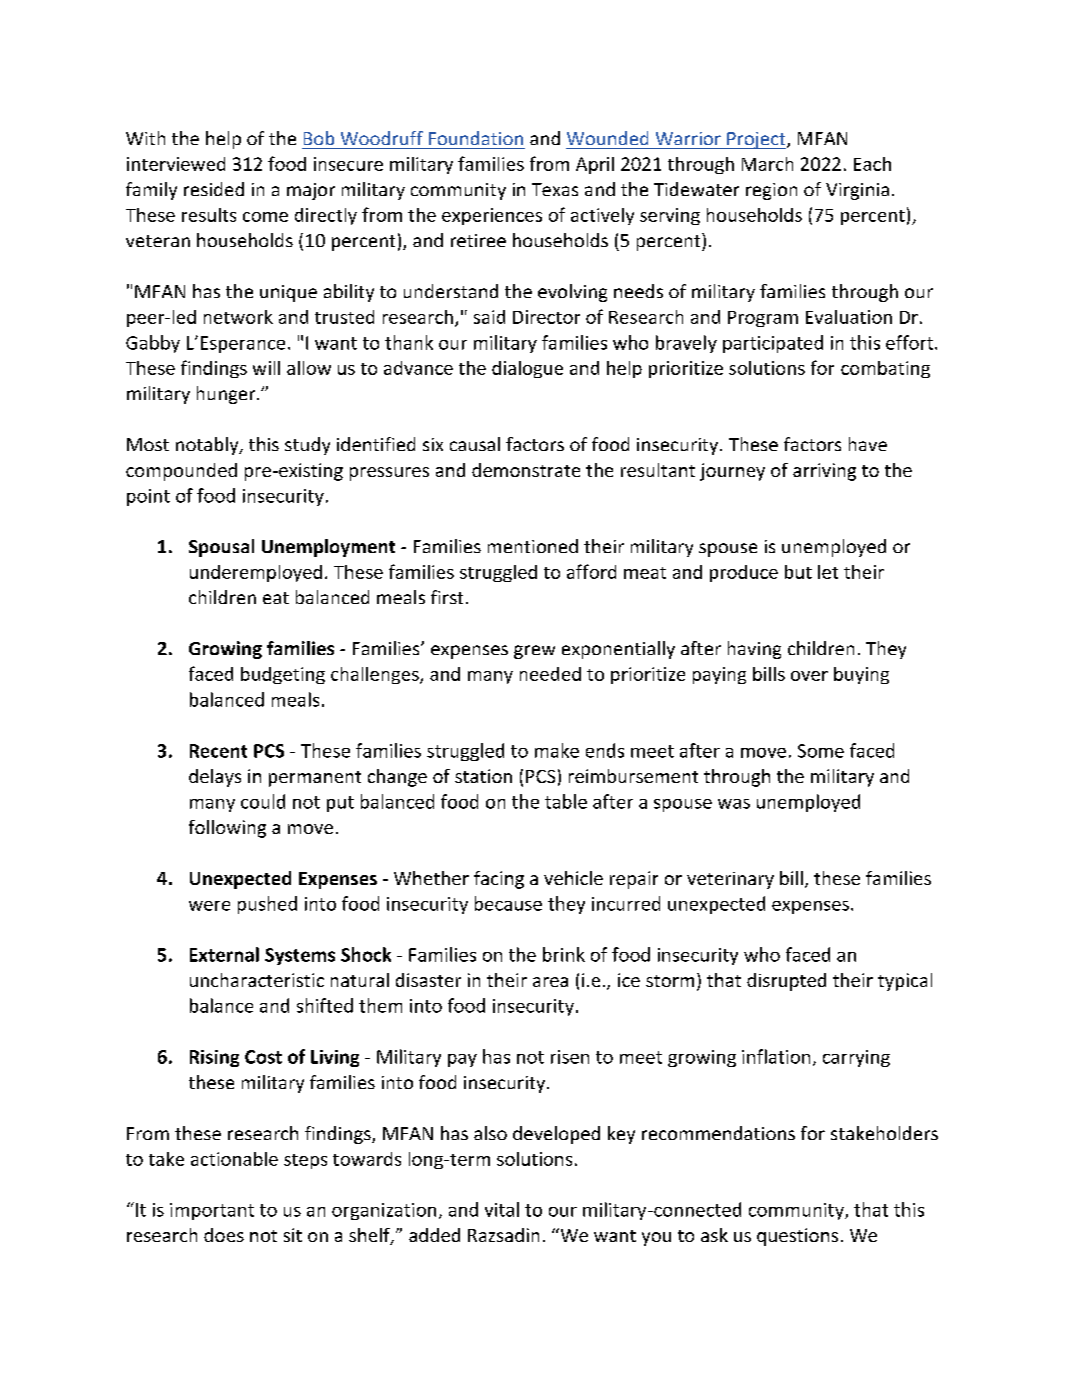 Image resolution: width=1066 pixels, height=1379 pixels. Describe the element at coordinates (809, 676) in the page. I see `over` at that location.
